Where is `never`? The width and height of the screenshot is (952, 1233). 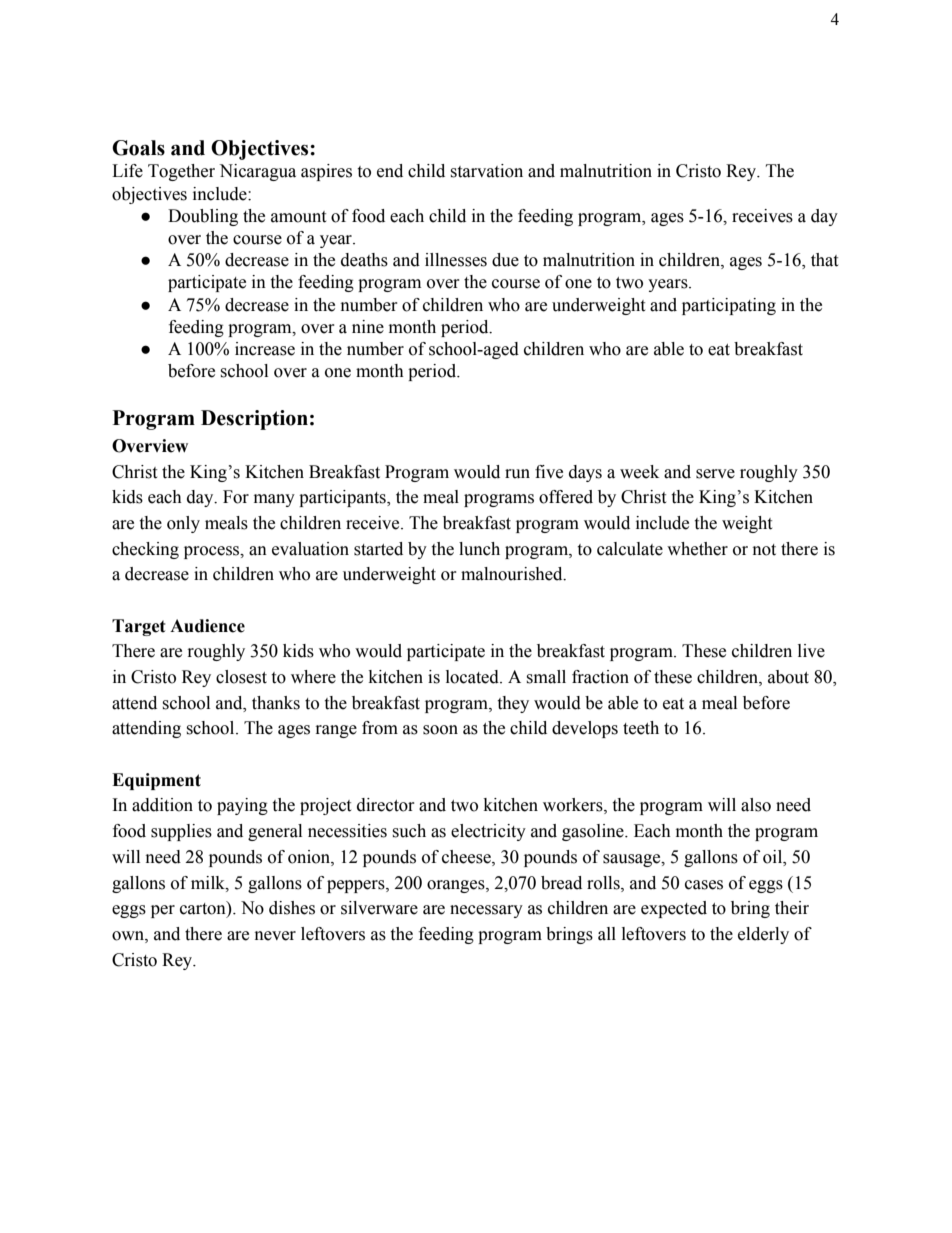 never is located at coordinates (275, 936).
